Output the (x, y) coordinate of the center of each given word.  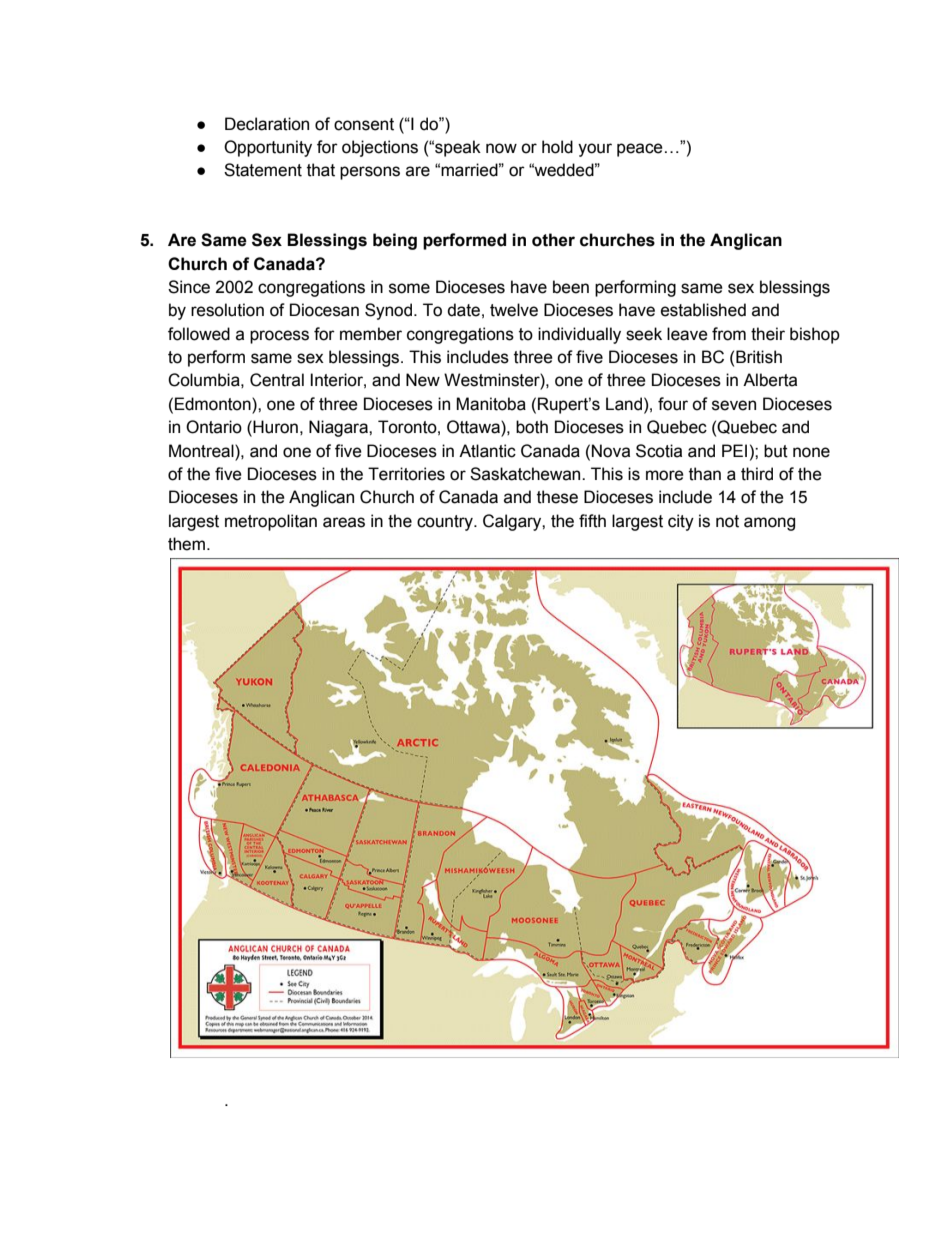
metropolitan (271, 522)
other (553, 240)
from (729, 334)
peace (640, 150)
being (395, 241)
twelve (514, 310)
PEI (734, 450)
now (501, 148)
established (703, 310)
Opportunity (268, 148)
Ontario (214, 427)
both (532, 427)
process (279, 337)
